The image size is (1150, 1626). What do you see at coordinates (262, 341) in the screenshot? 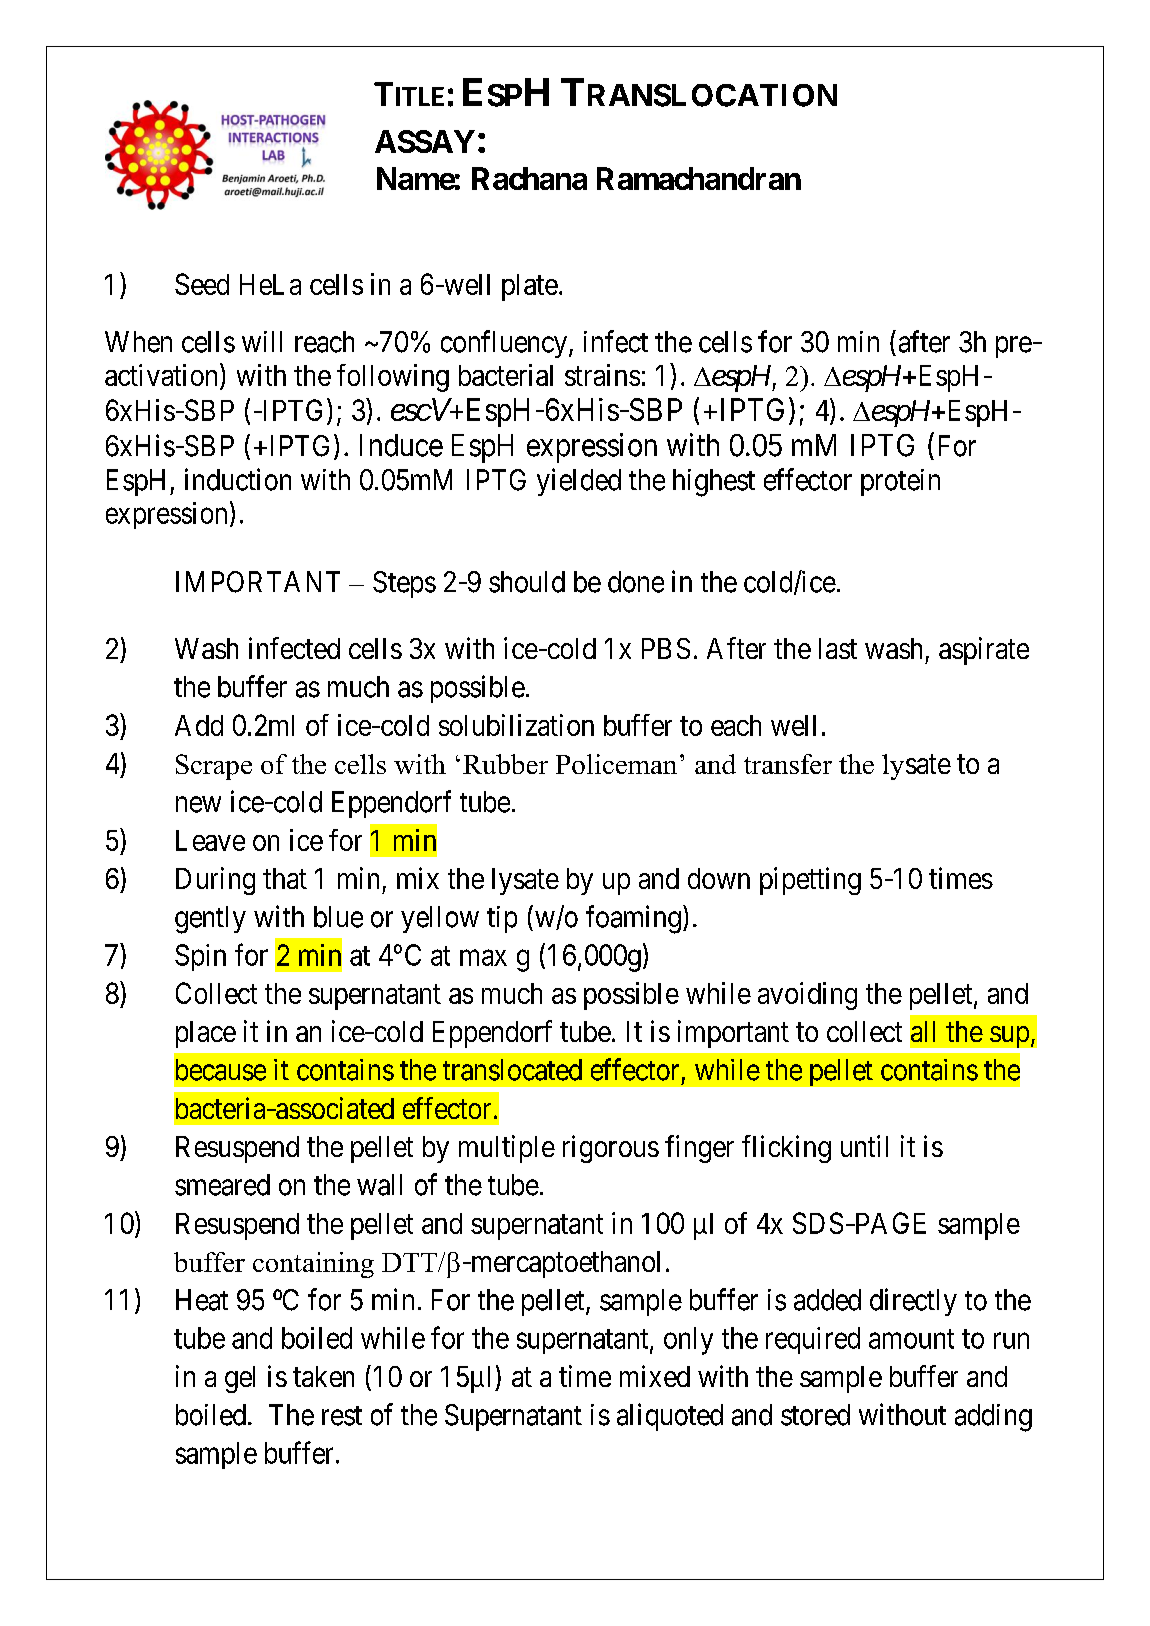
I see `will` at bounding box center [262, 341].
